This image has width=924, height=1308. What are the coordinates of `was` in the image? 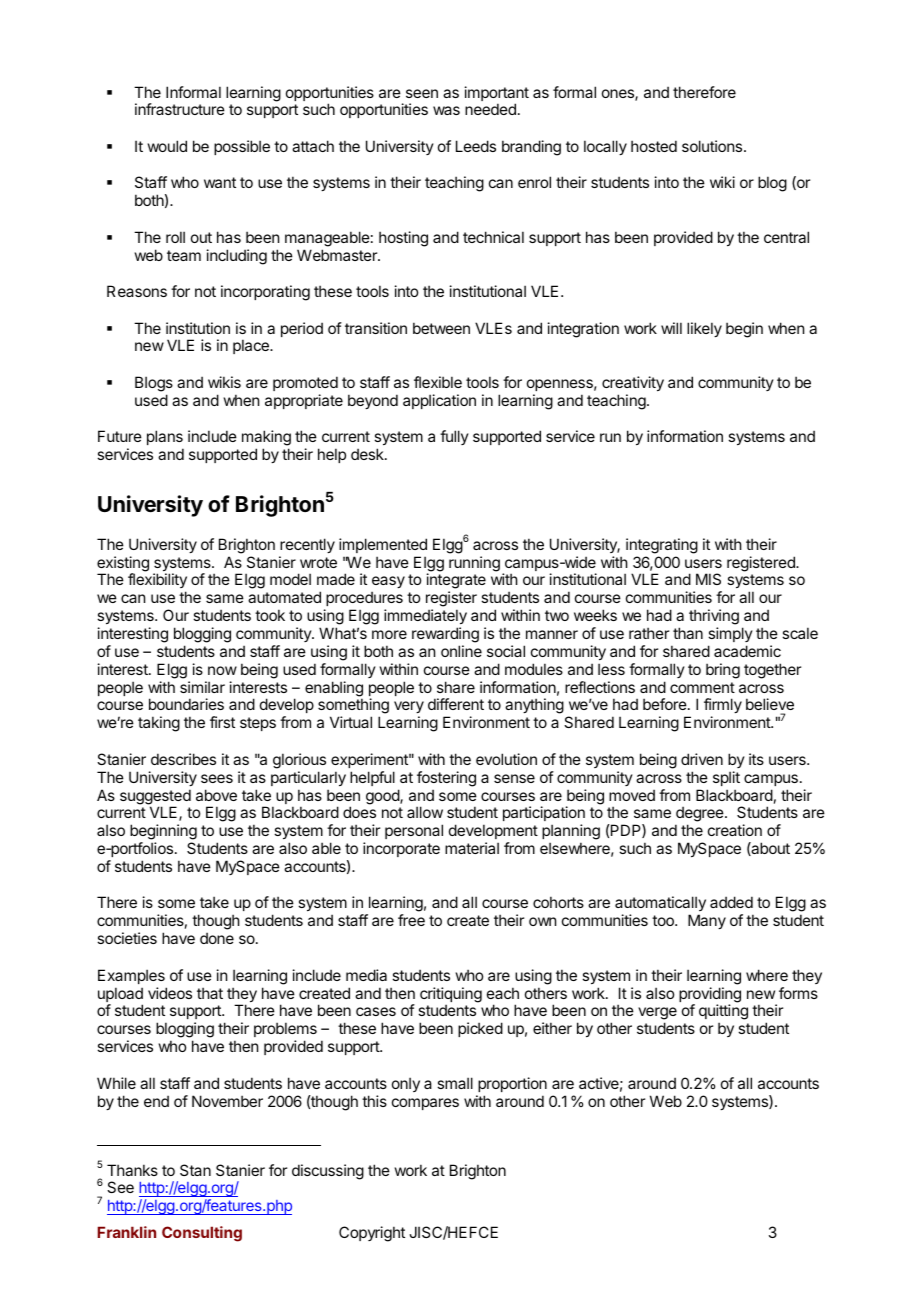 It's located at (446, 110).
